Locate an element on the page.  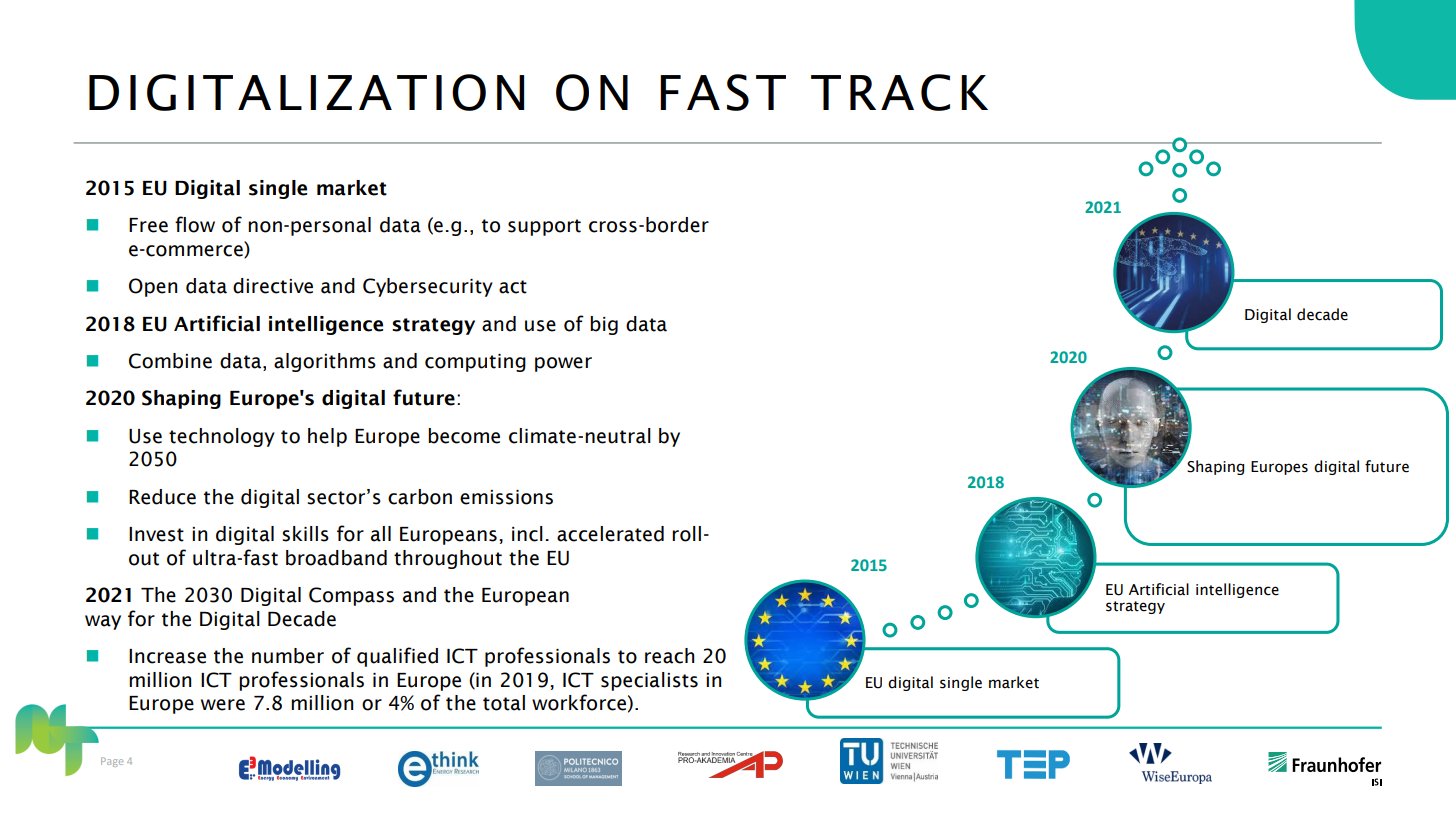
flow is located at coordinates (195, 224).
